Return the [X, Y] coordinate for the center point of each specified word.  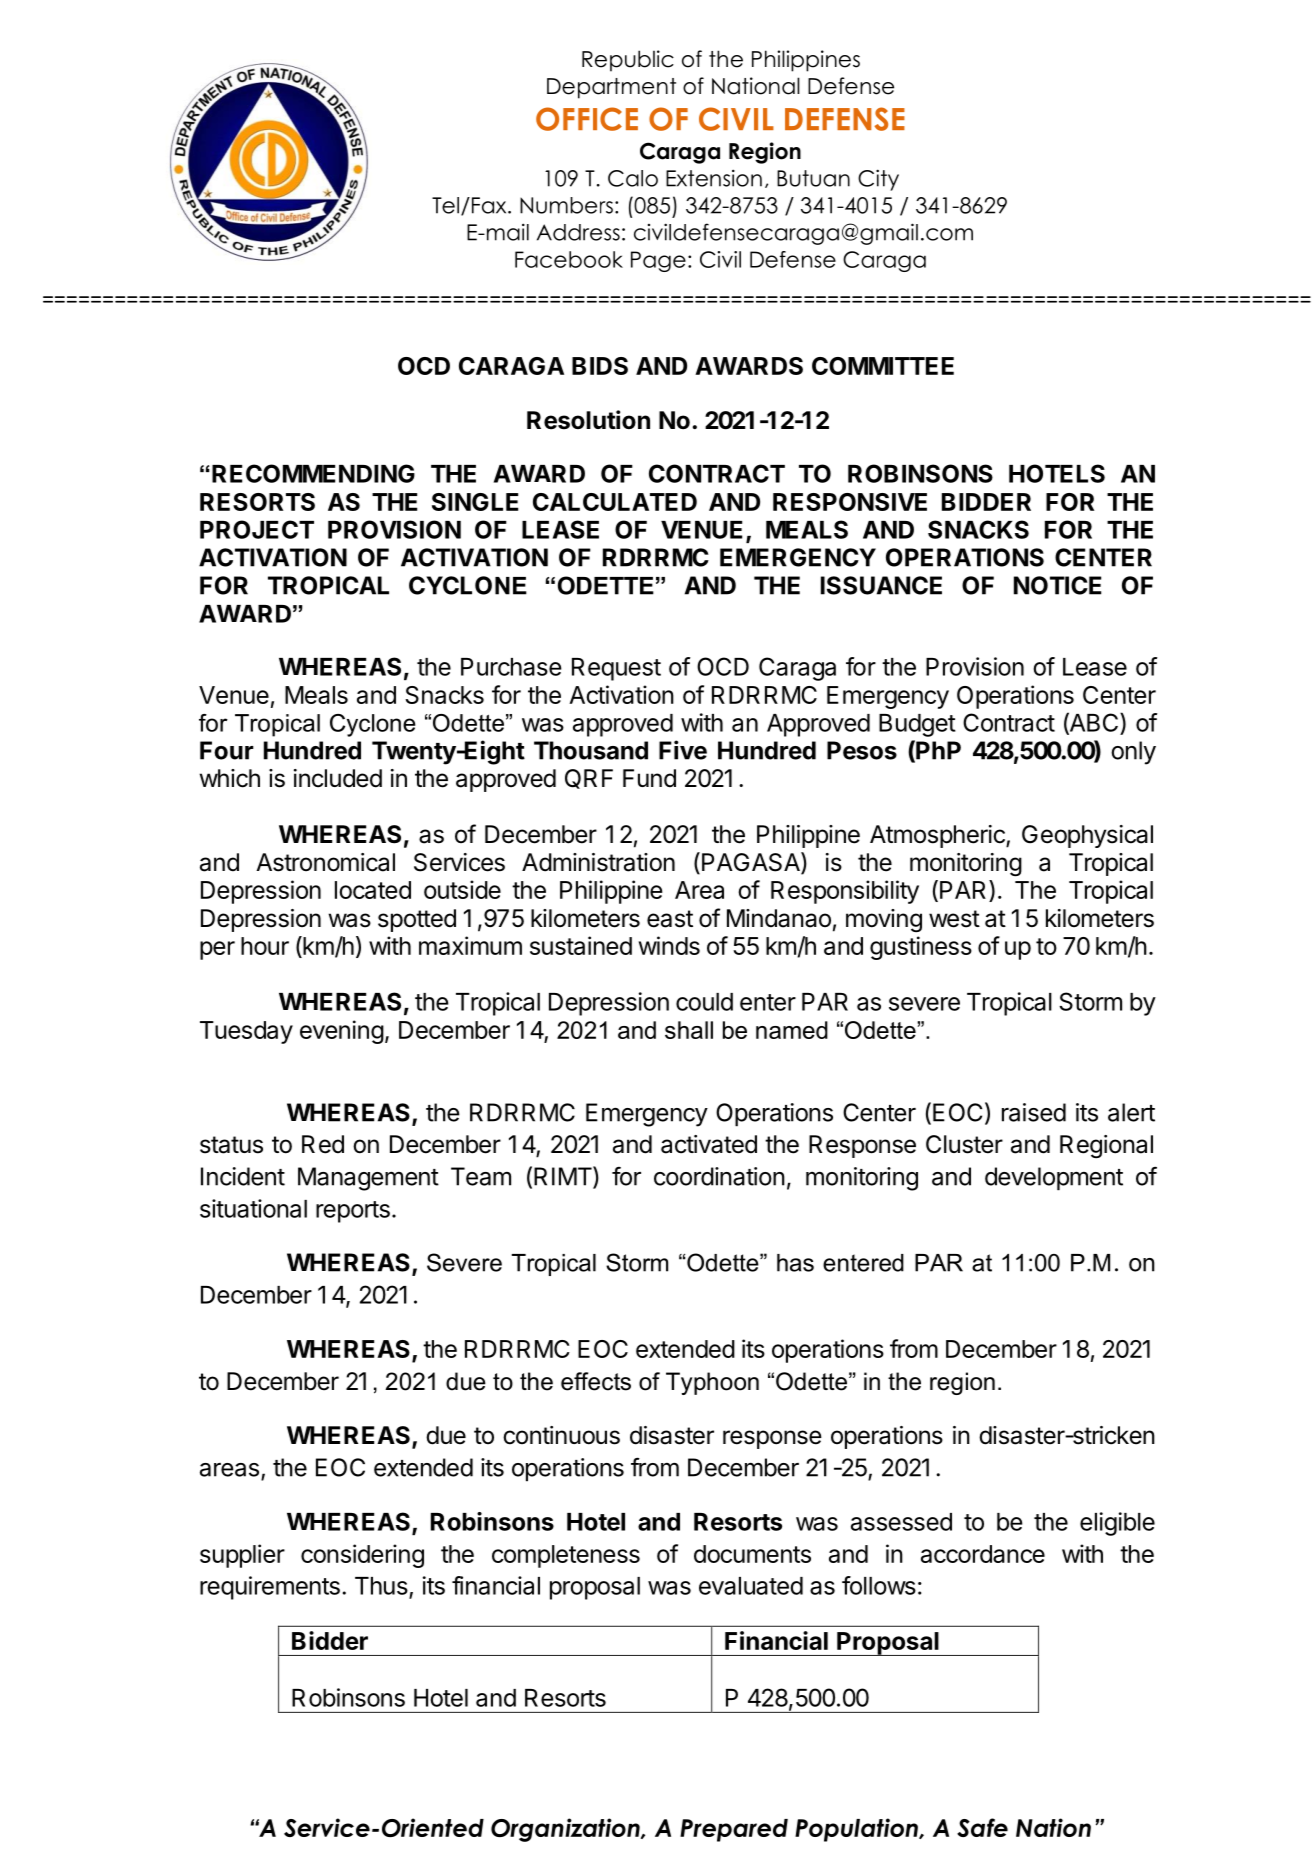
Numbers [566, 205]
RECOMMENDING [313, 473]
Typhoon [712, 1383]
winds [669, 945]
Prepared [734, 1830]
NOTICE [1057, 585]
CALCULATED [615, 502]
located [373, 890]
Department [611, 88]
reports [353, 1212]
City [878, 180]
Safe [982, 1827]
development [1054, 1179]
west [954, 919]
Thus [381, 1586]
